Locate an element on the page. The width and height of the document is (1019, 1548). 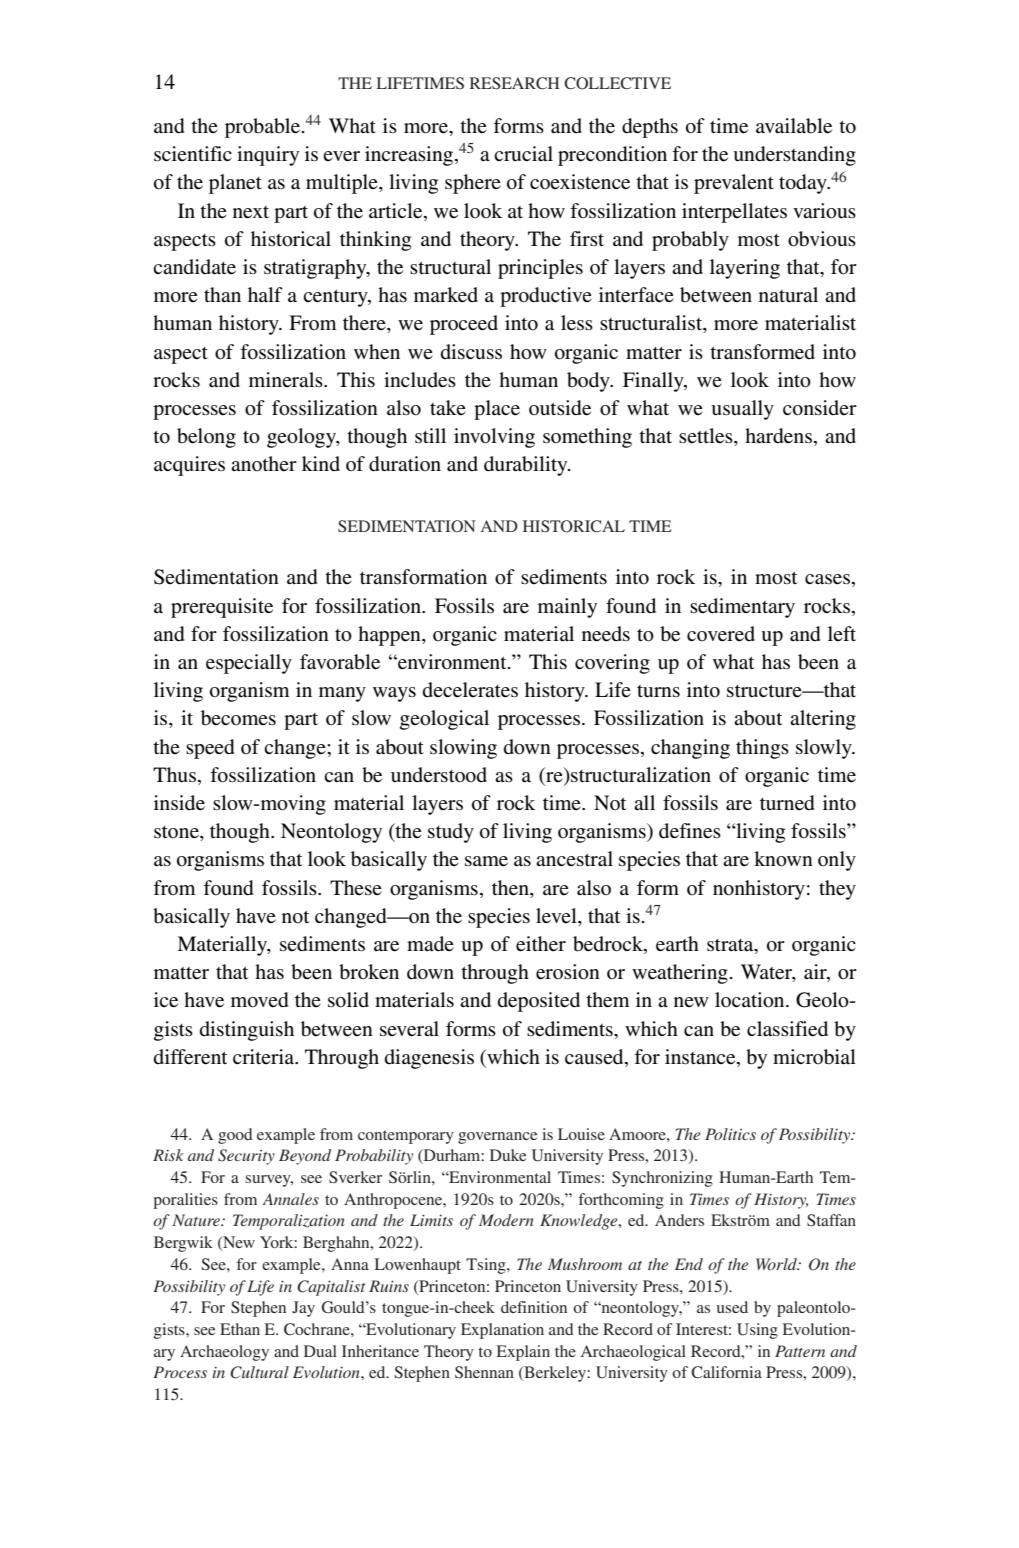
Cultural is located at coordinates (259, 1372).
